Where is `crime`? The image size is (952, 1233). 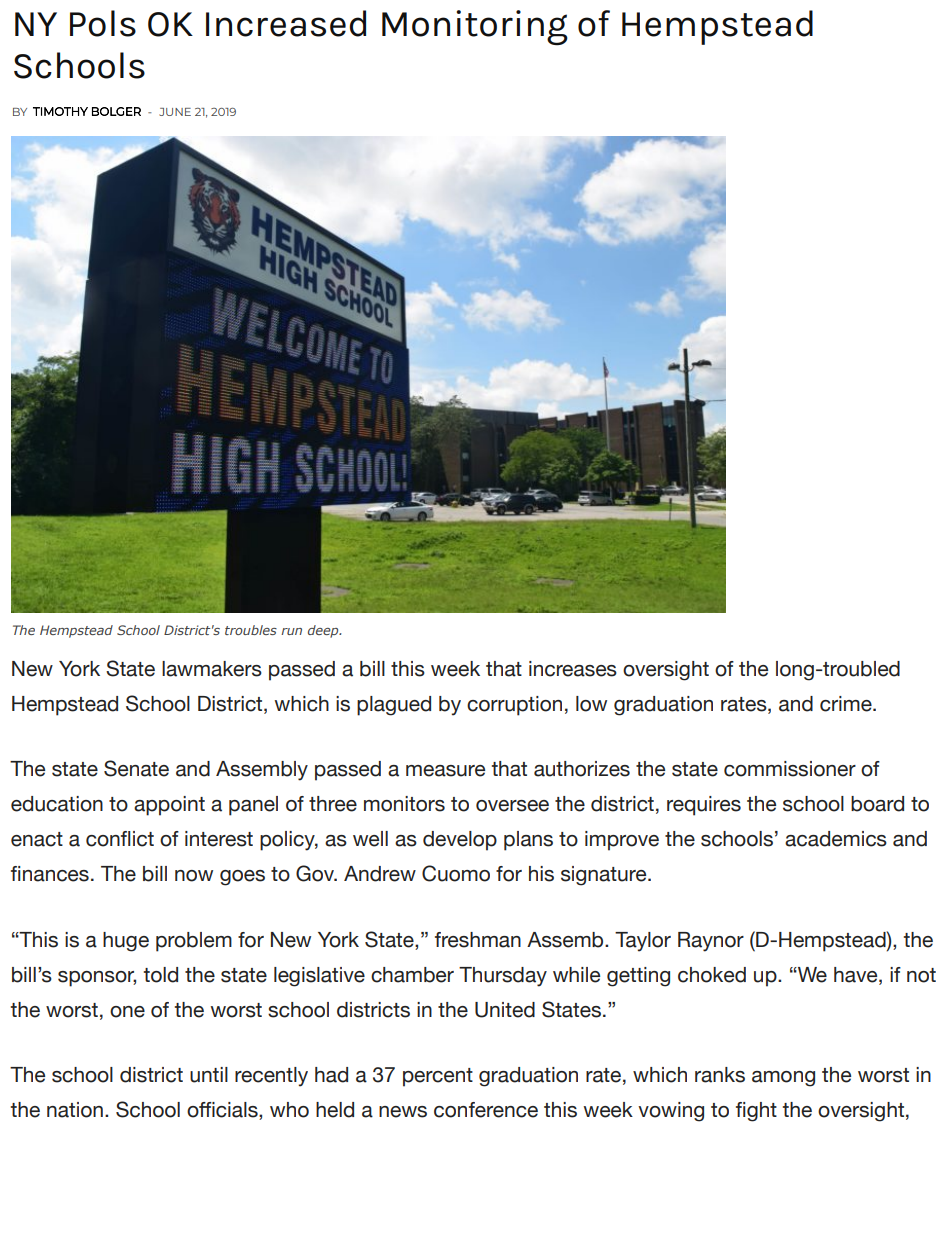
crime is located at coordinates (847, 704).
